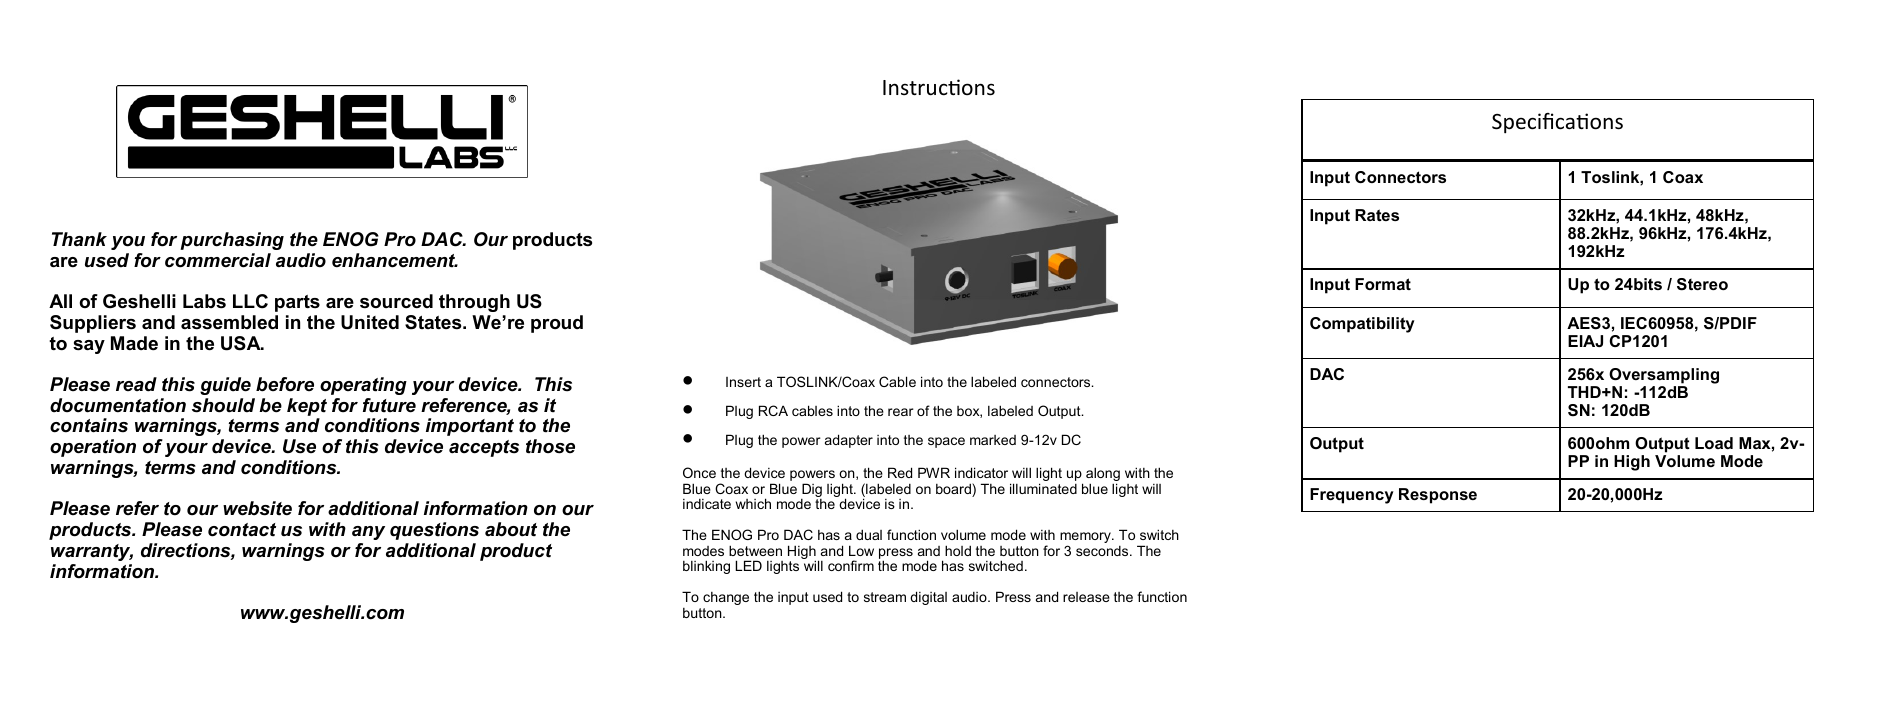  What do you see at coordinates (901, 412) in the image?
I see `rear` at bounding box center [901, 412].
